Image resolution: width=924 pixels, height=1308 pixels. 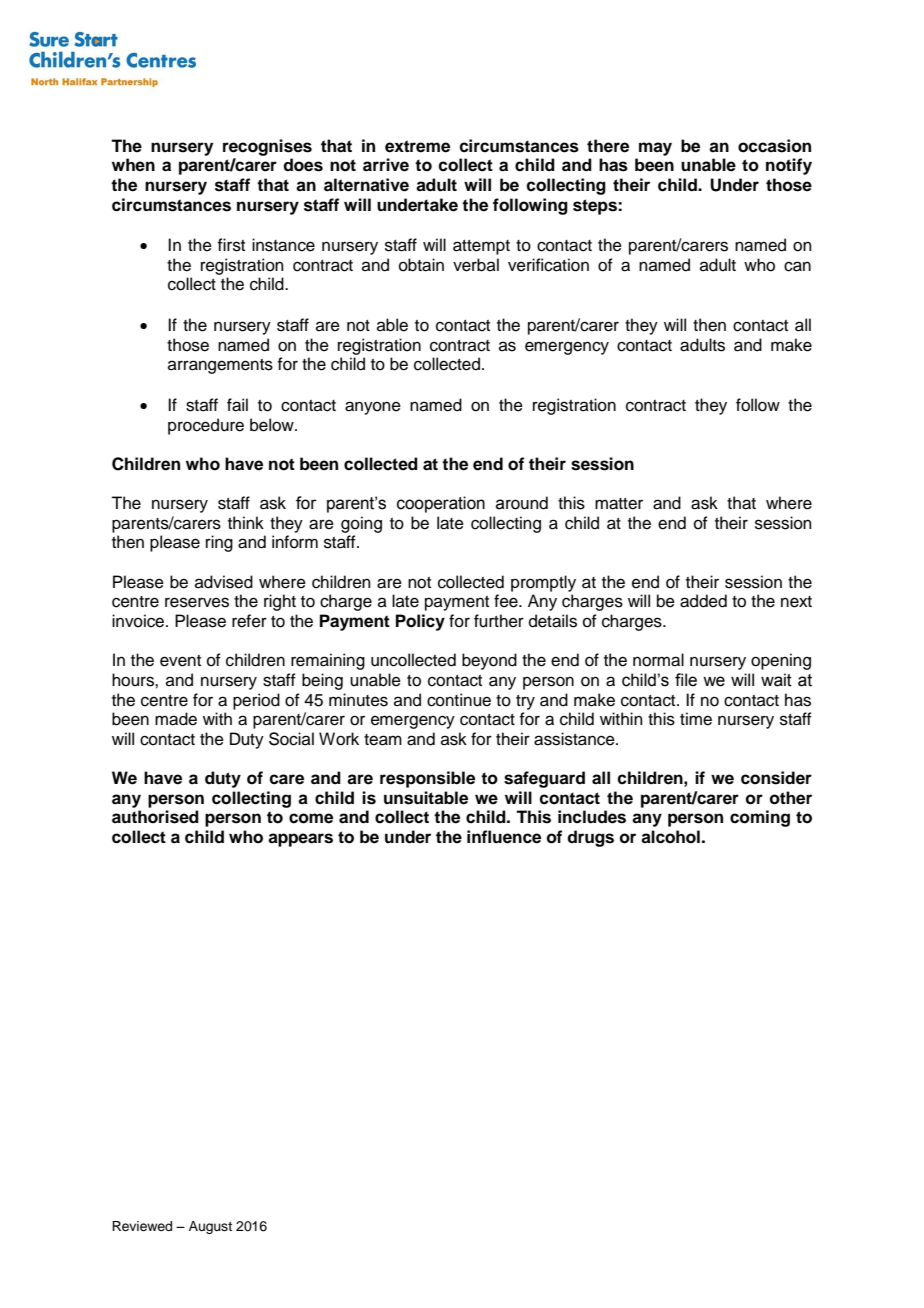 What do you see at coordinates (267, 147) in the document?
I see `recognises` at bounding box center [267, 147].
